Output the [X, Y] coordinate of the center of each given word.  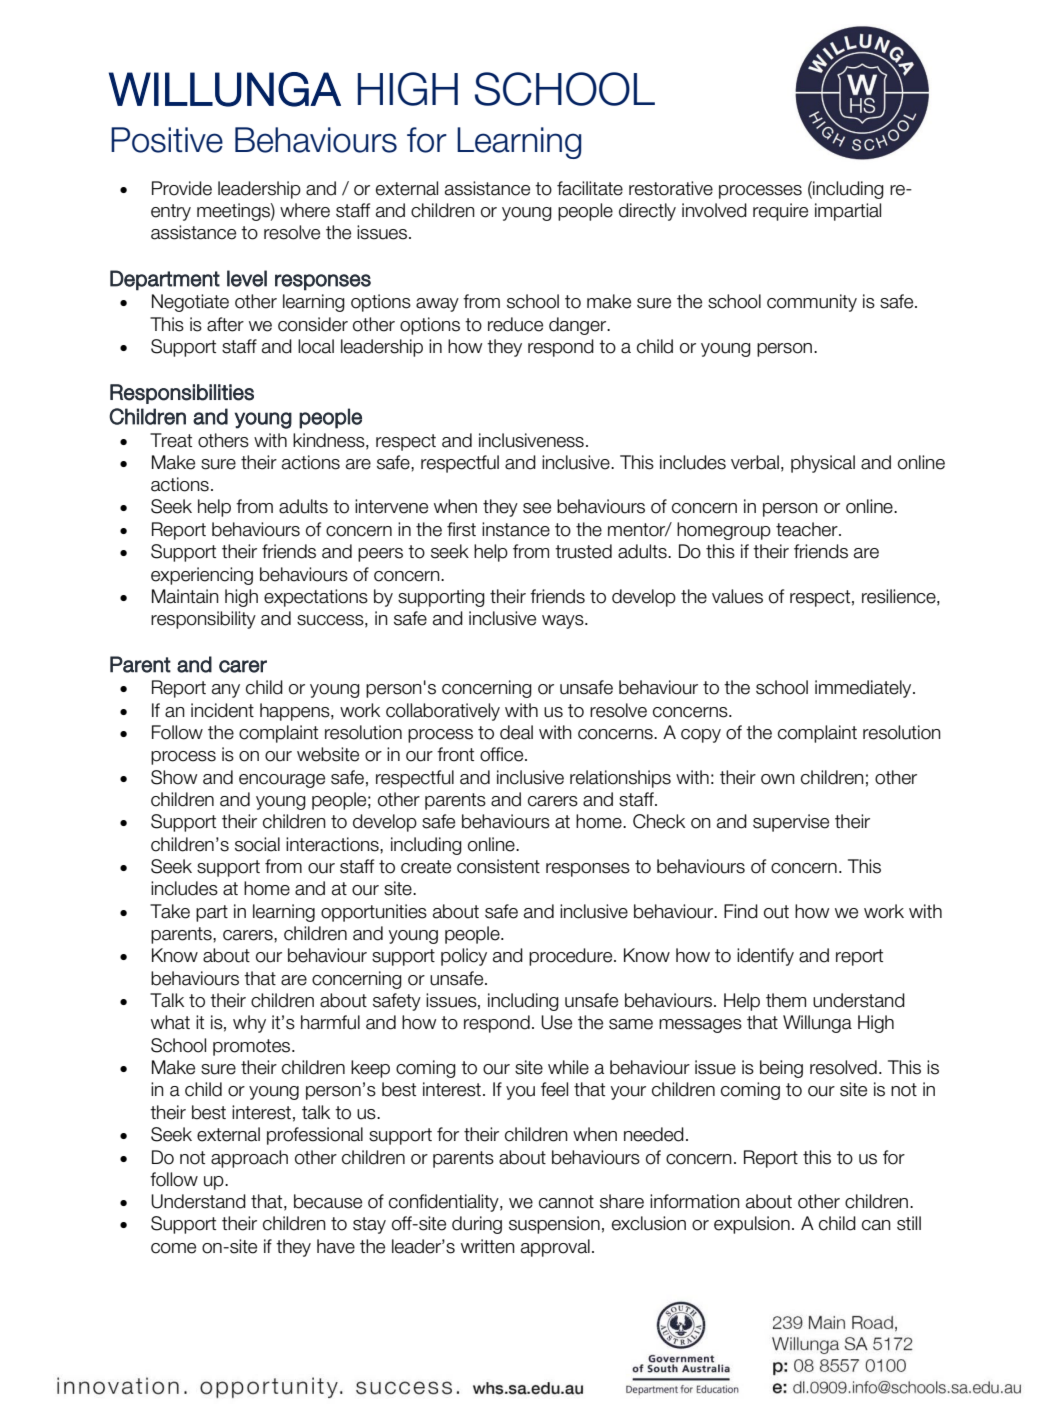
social [257, 844]
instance [516, 529]
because [328, 1201]
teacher [808, 529]
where [305, 210]
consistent [498, 866]
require [780, 212]
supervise [791, 823]
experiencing [202, 576]
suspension [554, 1225]
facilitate [590, 188]
